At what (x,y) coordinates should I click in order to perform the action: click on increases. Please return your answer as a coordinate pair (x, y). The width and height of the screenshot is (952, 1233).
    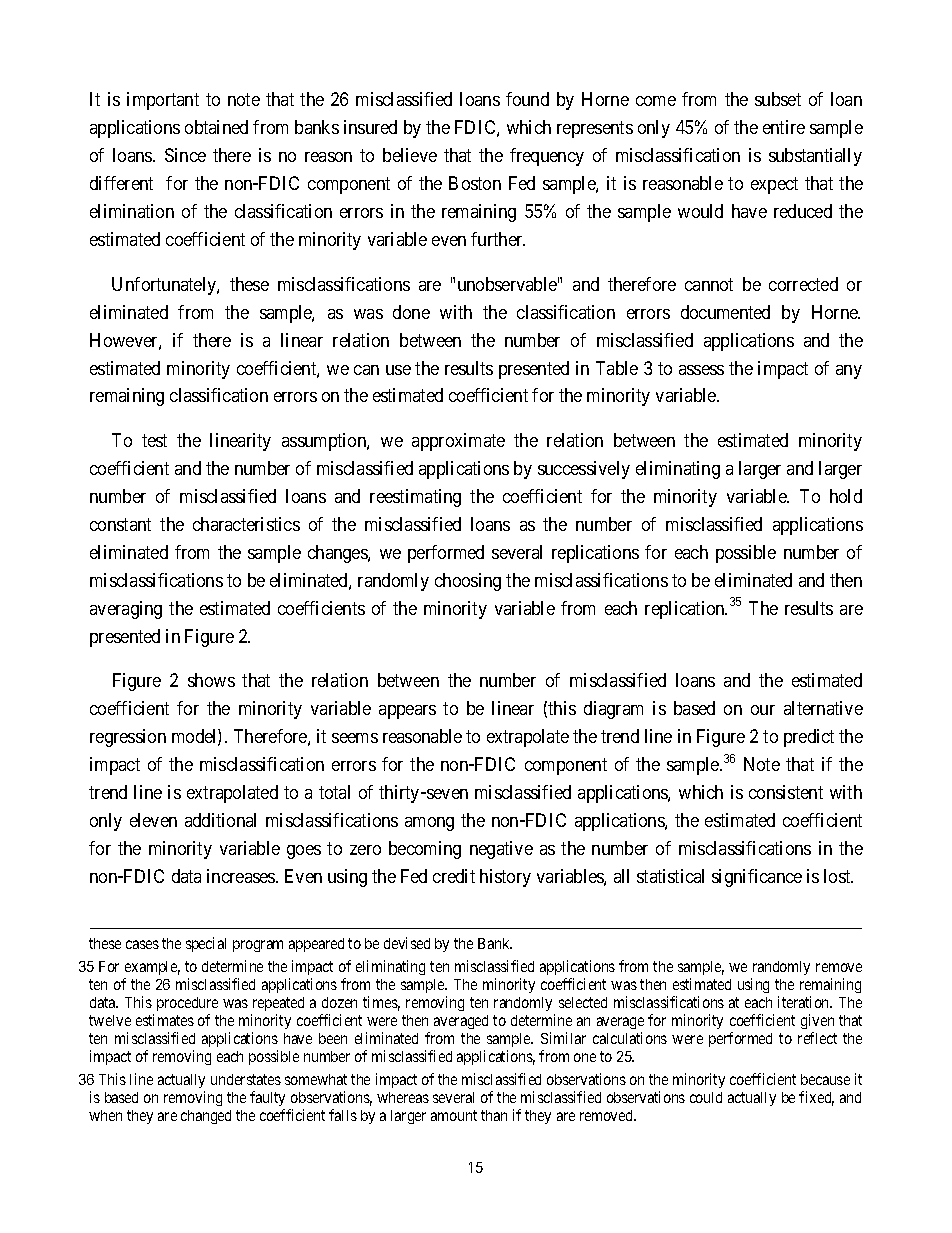
    Looking at the image, I should click on (242, 876).
